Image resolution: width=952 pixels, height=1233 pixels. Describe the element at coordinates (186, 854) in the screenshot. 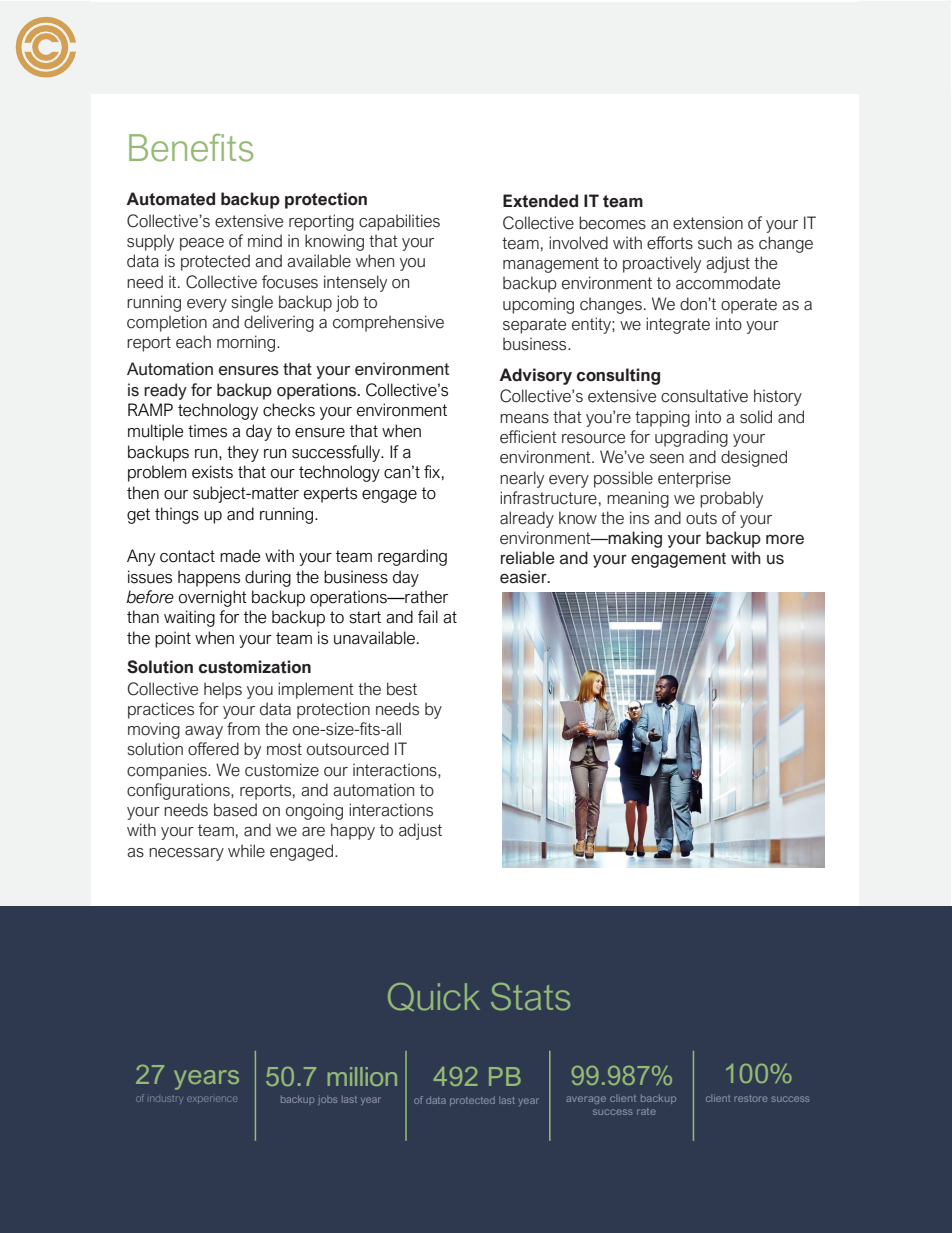

I see `necessary` at that location.
